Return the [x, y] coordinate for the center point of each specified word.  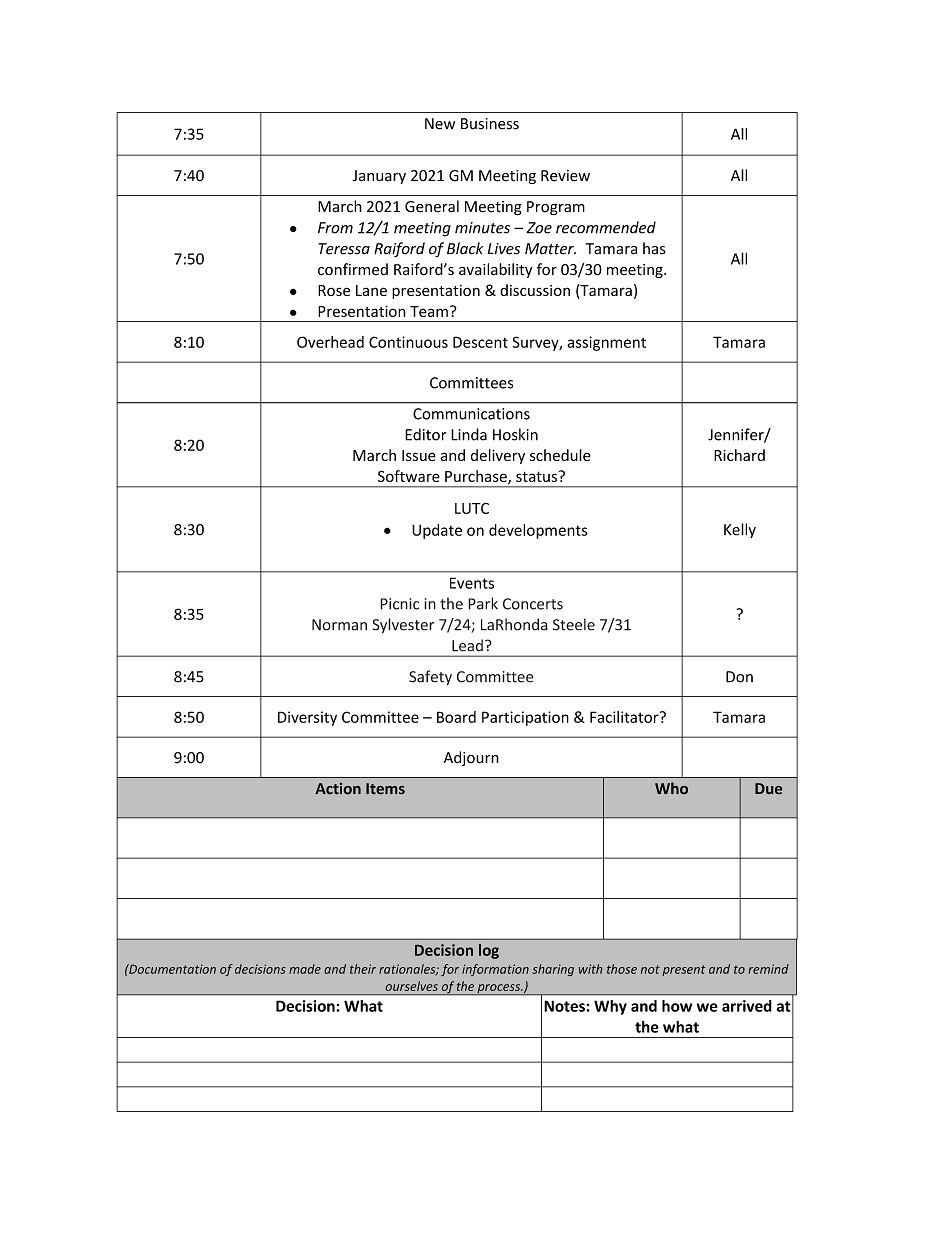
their [363, 969]
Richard [739, 455]
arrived [747, 1006]
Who [671, 788]
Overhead [330, 342]
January [379, 177]
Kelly [740, 530]
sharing [553, 970]
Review [565, 176]
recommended [606, 227]
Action [338, 788]
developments [538, 531]
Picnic [399, 604]
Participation [525, 718]
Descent [480, 342]
